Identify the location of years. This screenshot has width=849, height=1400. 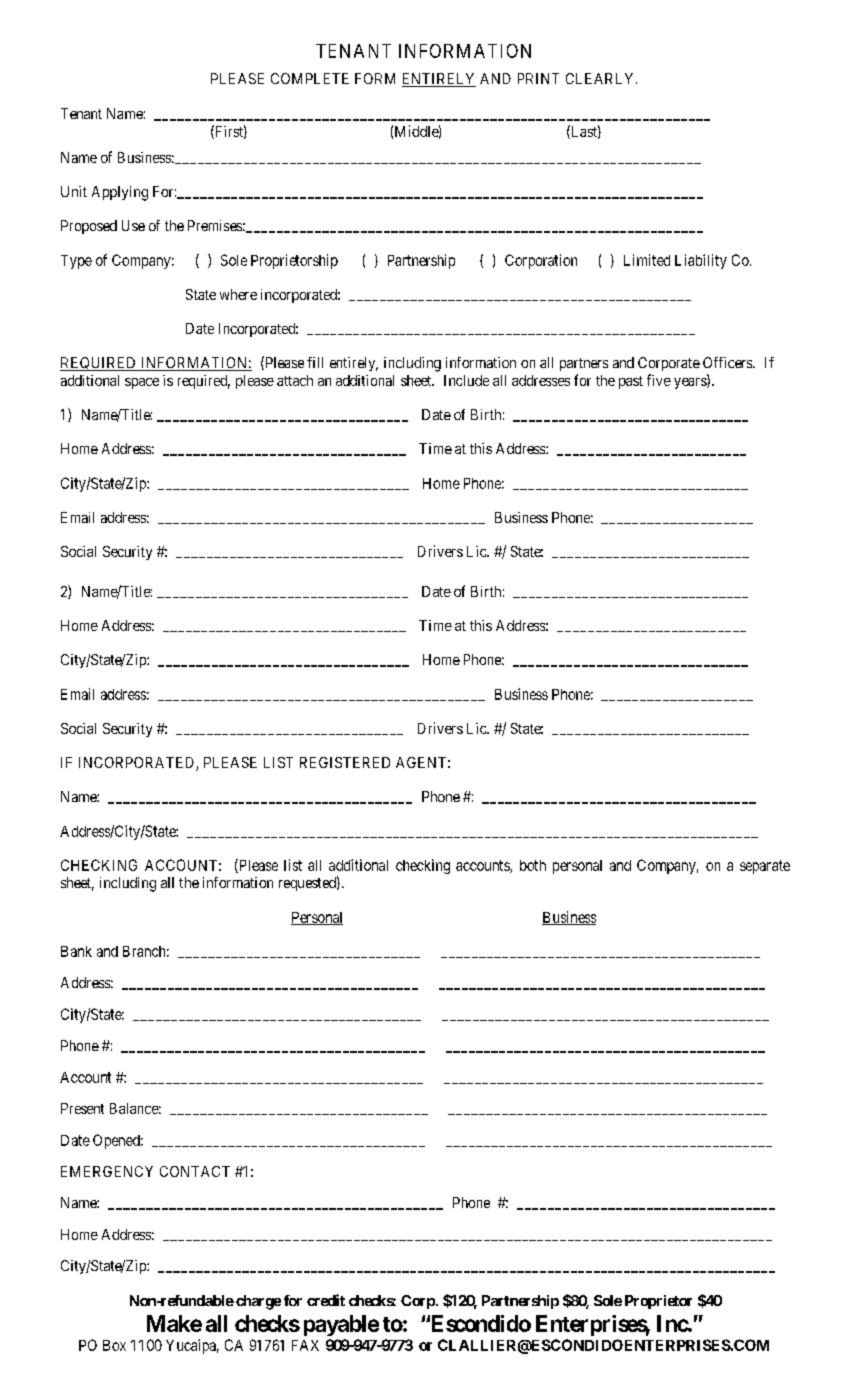
(691, 383).
